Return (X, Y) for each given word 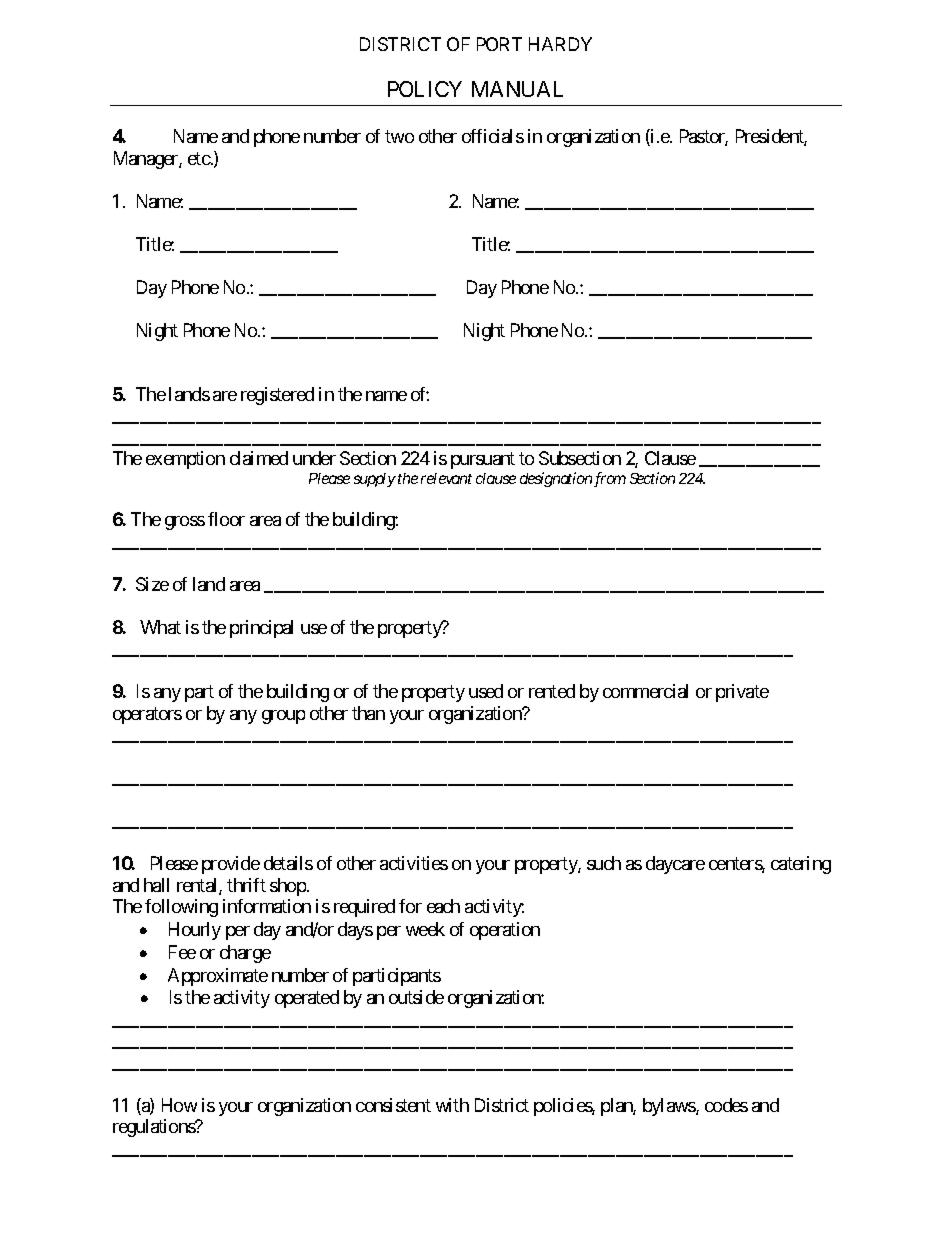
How (179, 1105)
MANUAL (517, 89)
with (452, 1105)
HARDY (560, 44)
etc (199, 158)
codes (726, 1105)
